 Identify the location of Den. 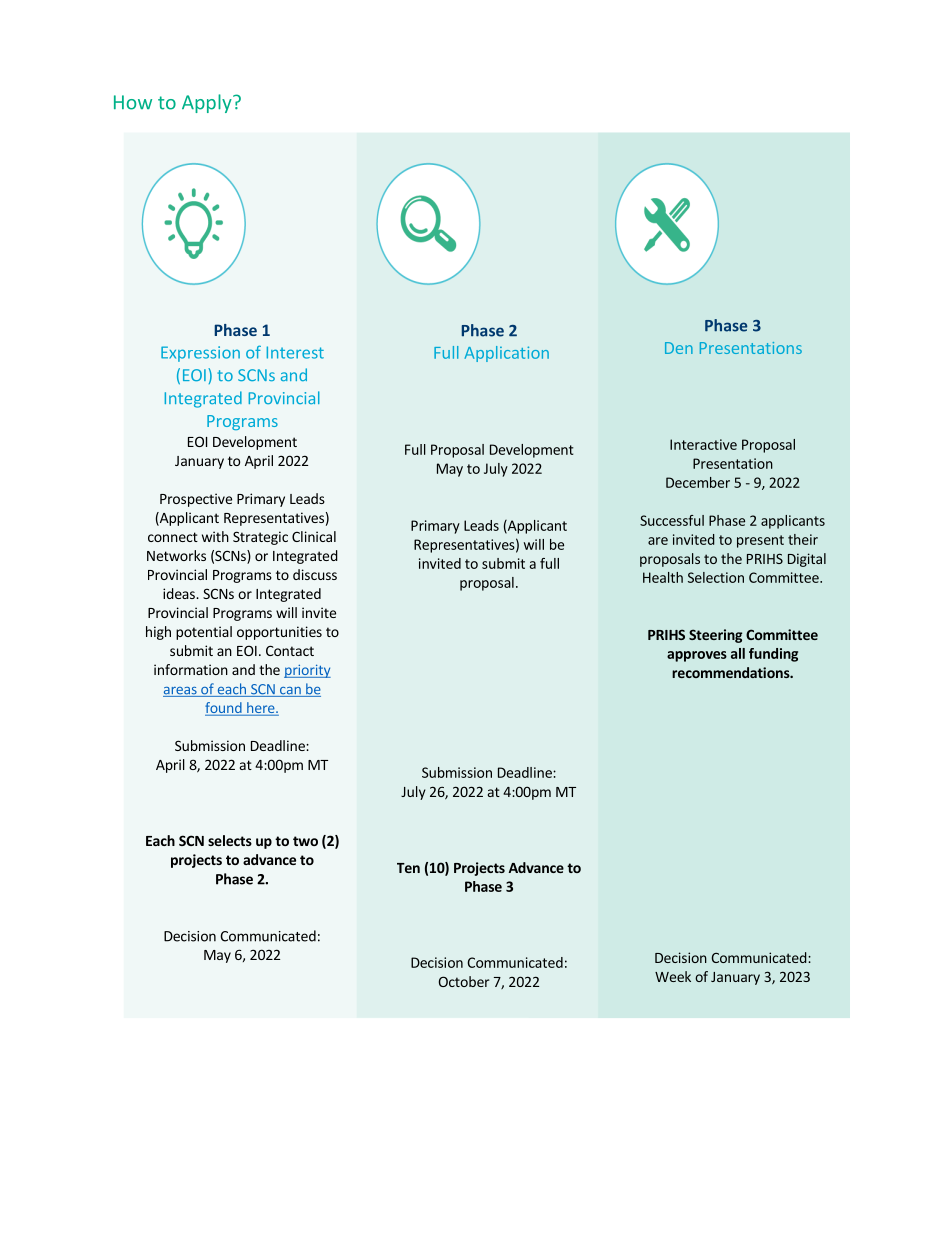
(679, 348).
